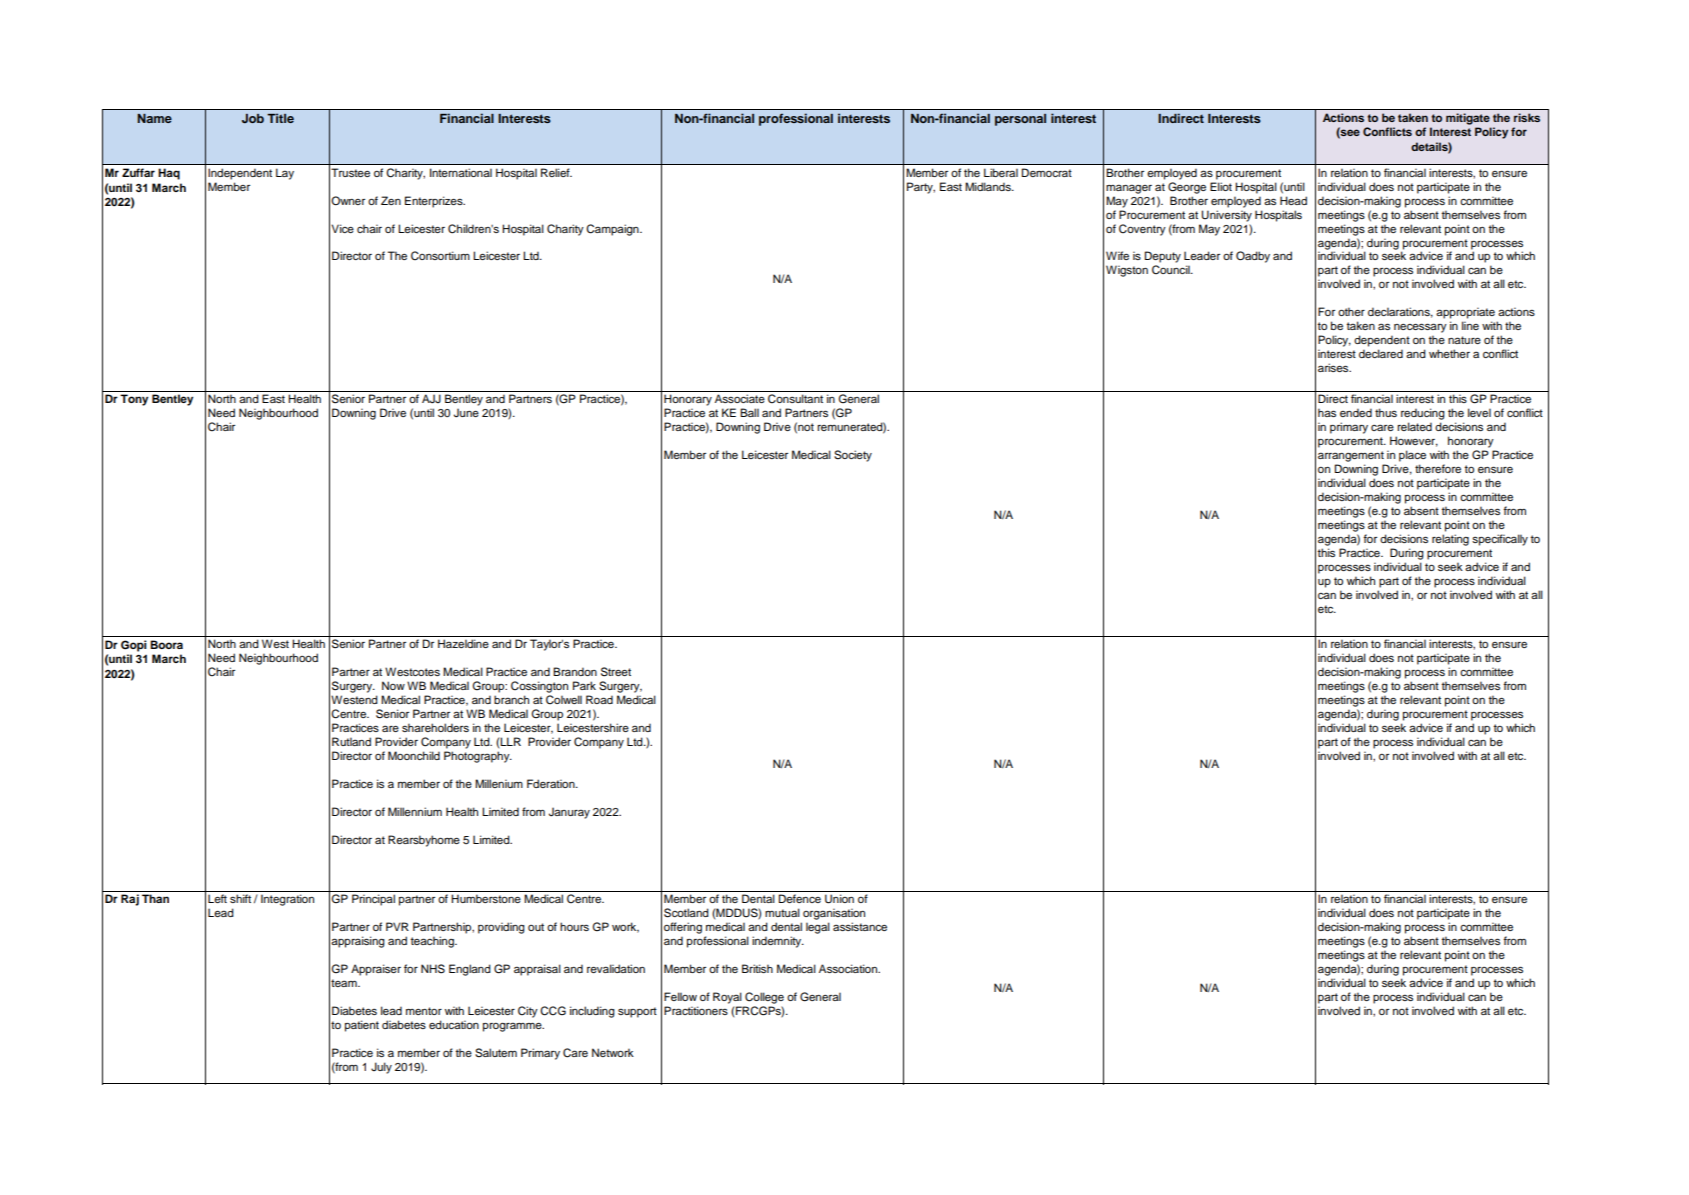  I want to click on College, so click(764, 998).
